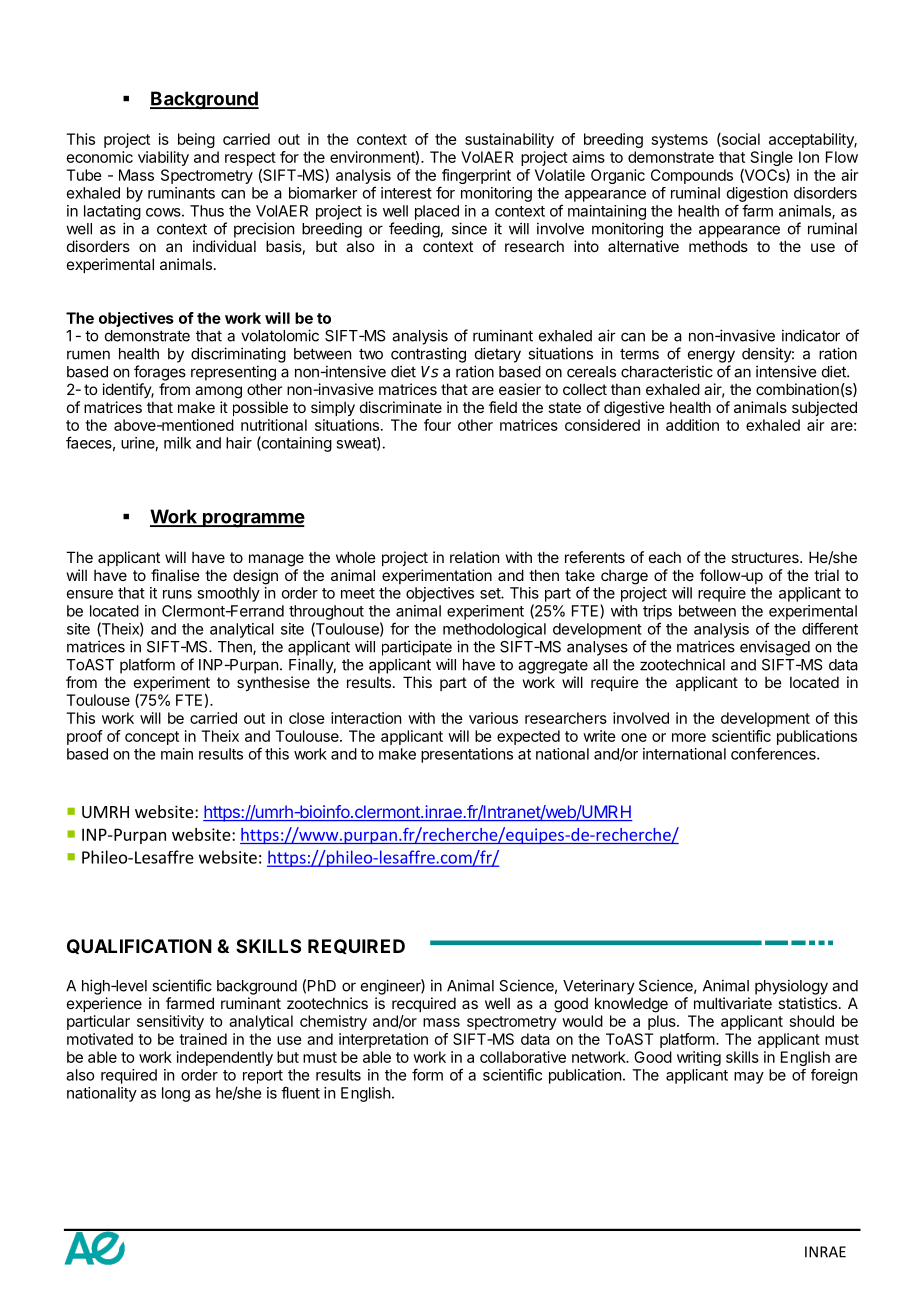  Describe the element at coordinates (494, 630) in the document. I see `methodological` at that location.
